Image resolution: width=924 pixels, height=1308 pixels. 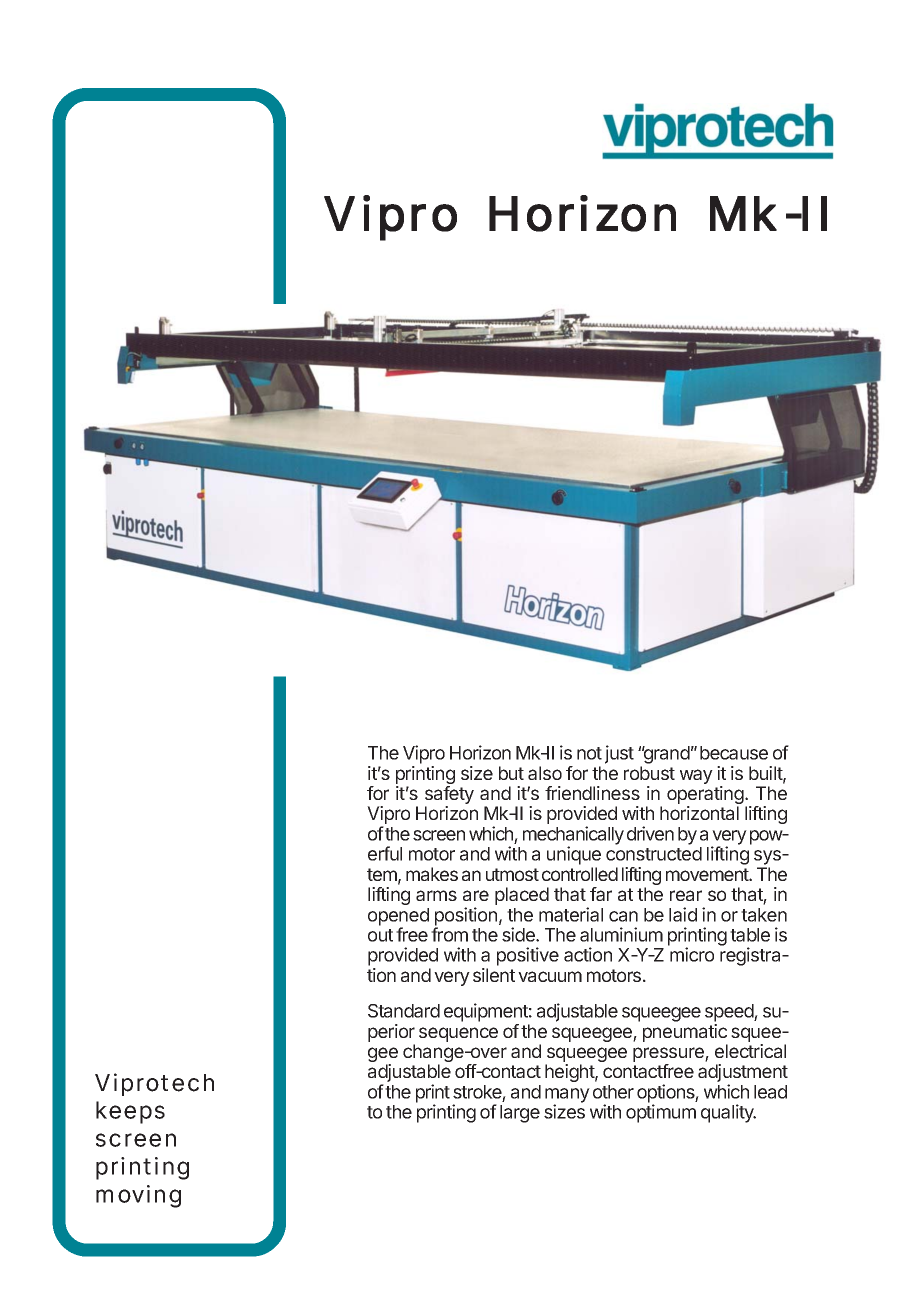 I want to click on keeps, so click(x=130, y=1112).
